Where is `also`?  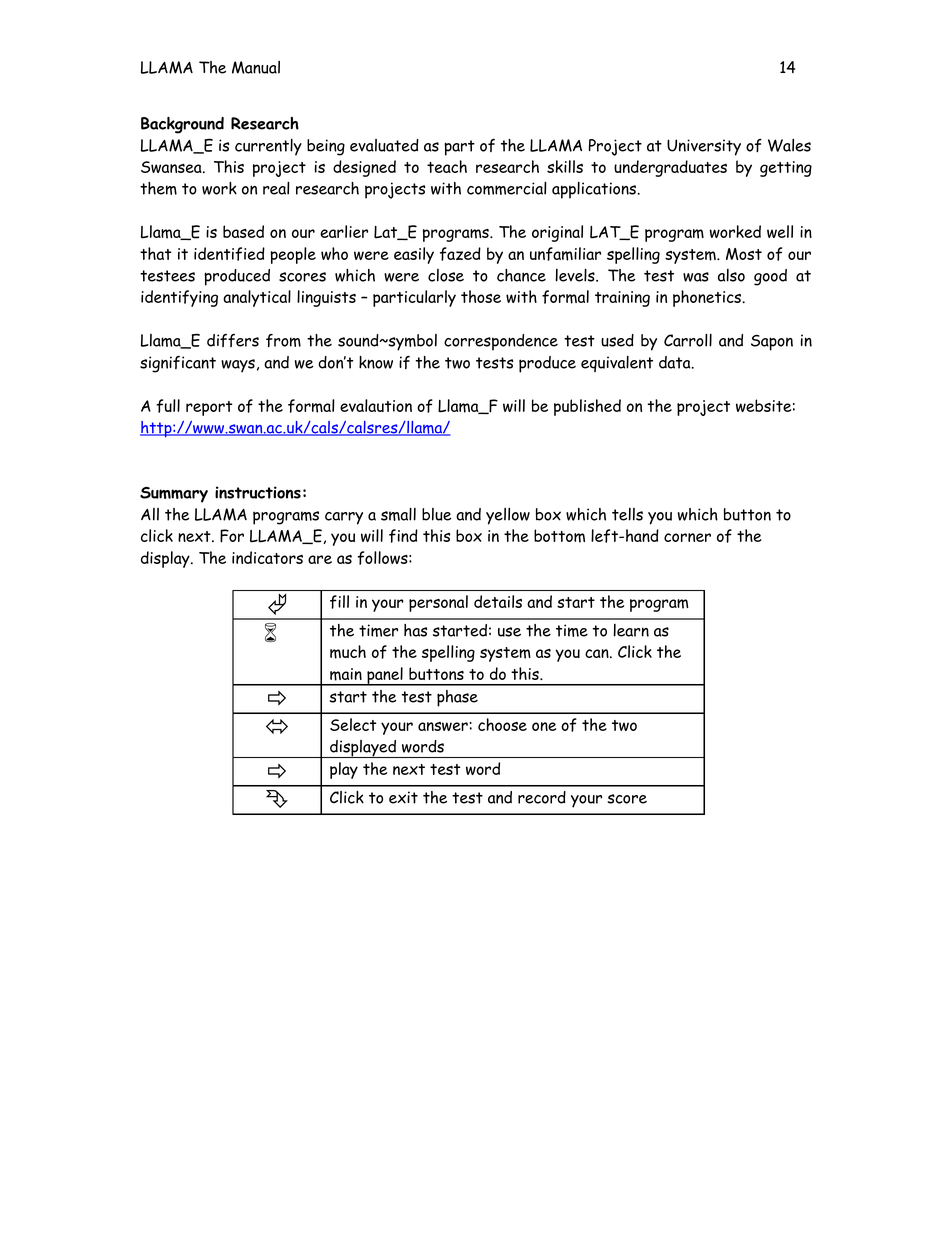
also is located at coordinates (731, 275).
